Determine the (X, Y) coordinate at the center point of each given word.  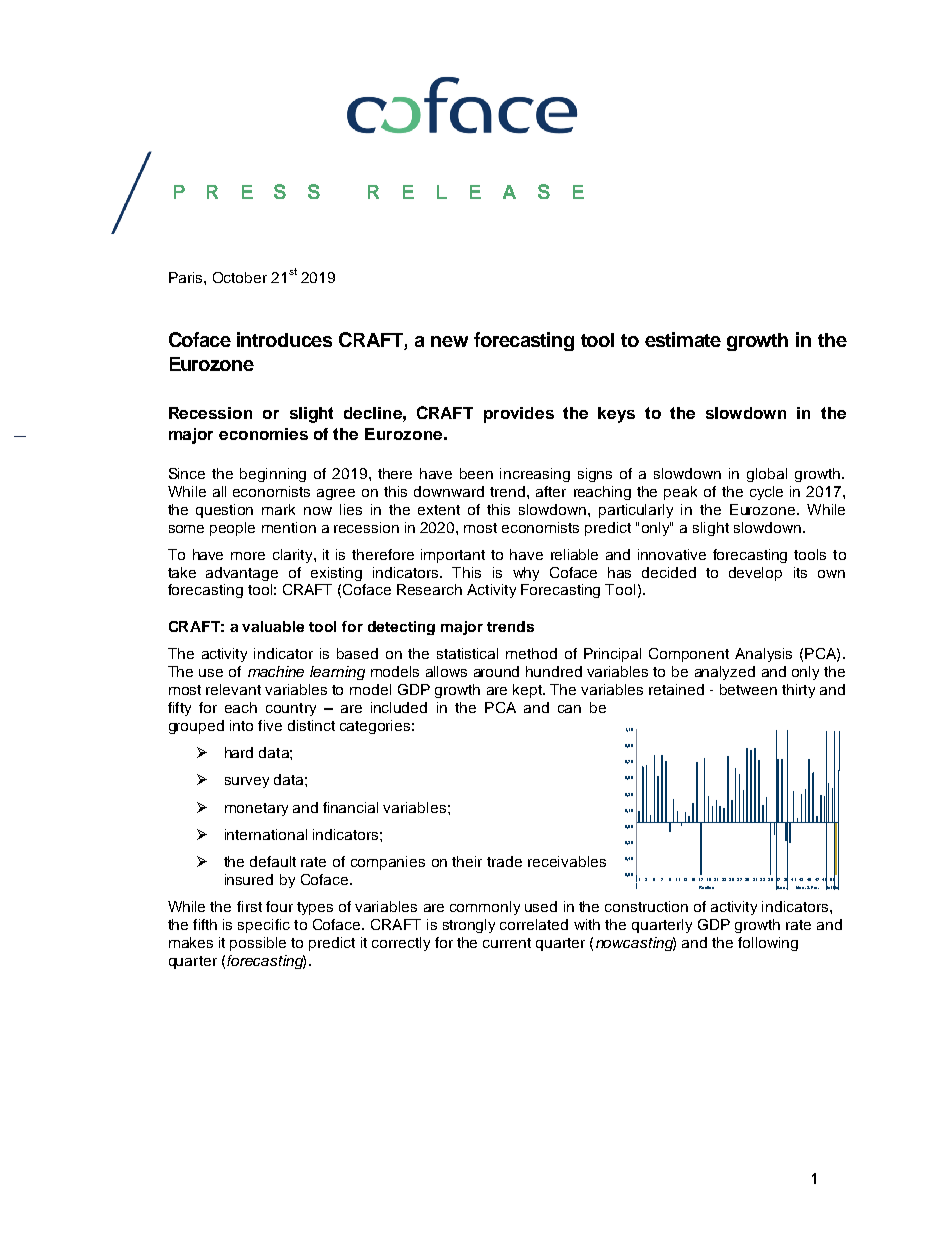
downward (449, 491)
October (240, 277)
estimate (683, 339)
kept (528, 691)
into (241, 725)
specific (264, 926)
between (748, 689)
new (449, 341)
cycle (766, 493)
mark (278, 509)
